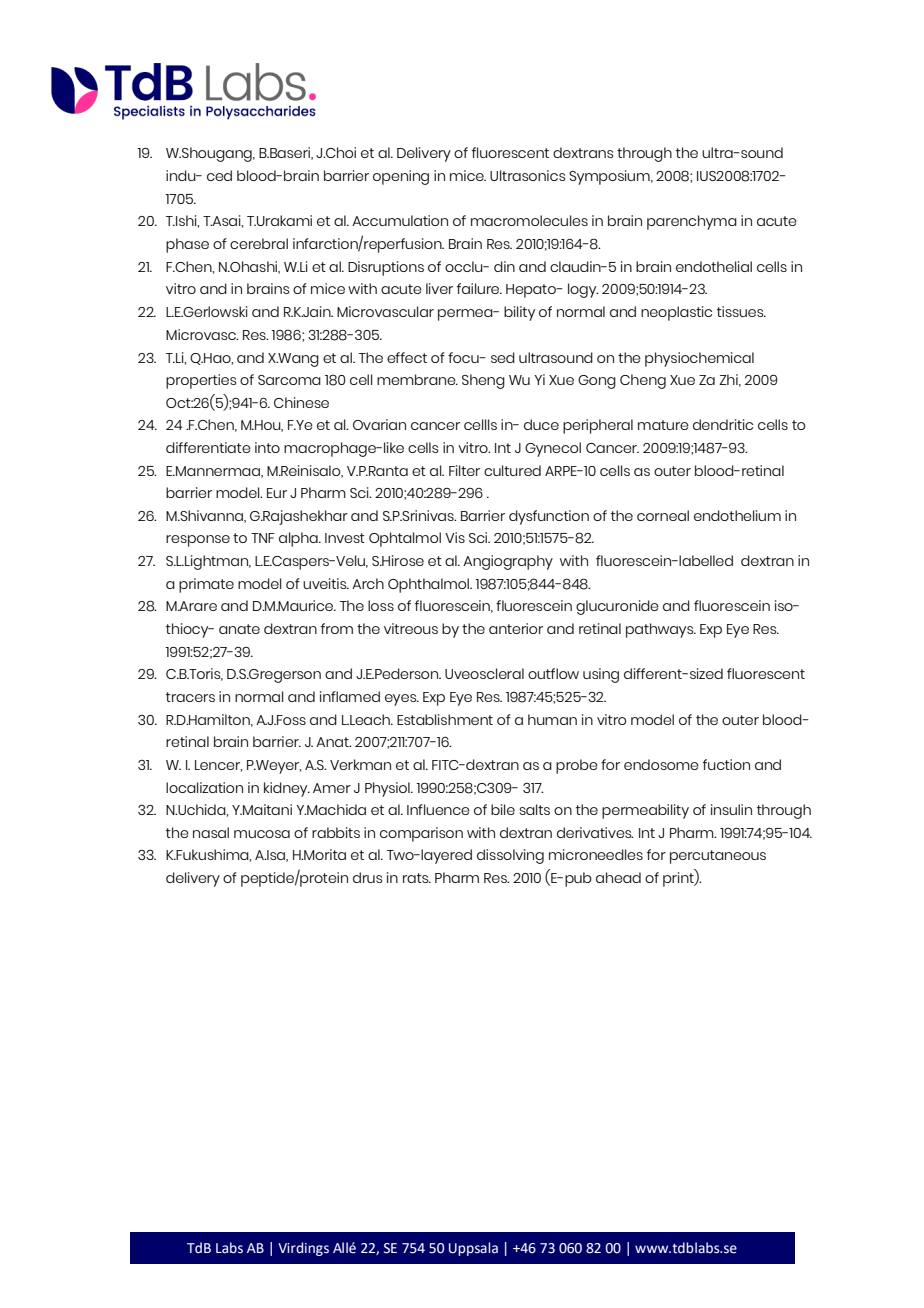 The image size is (924, 1308). I want to click on corneal, so click(663, 515).
